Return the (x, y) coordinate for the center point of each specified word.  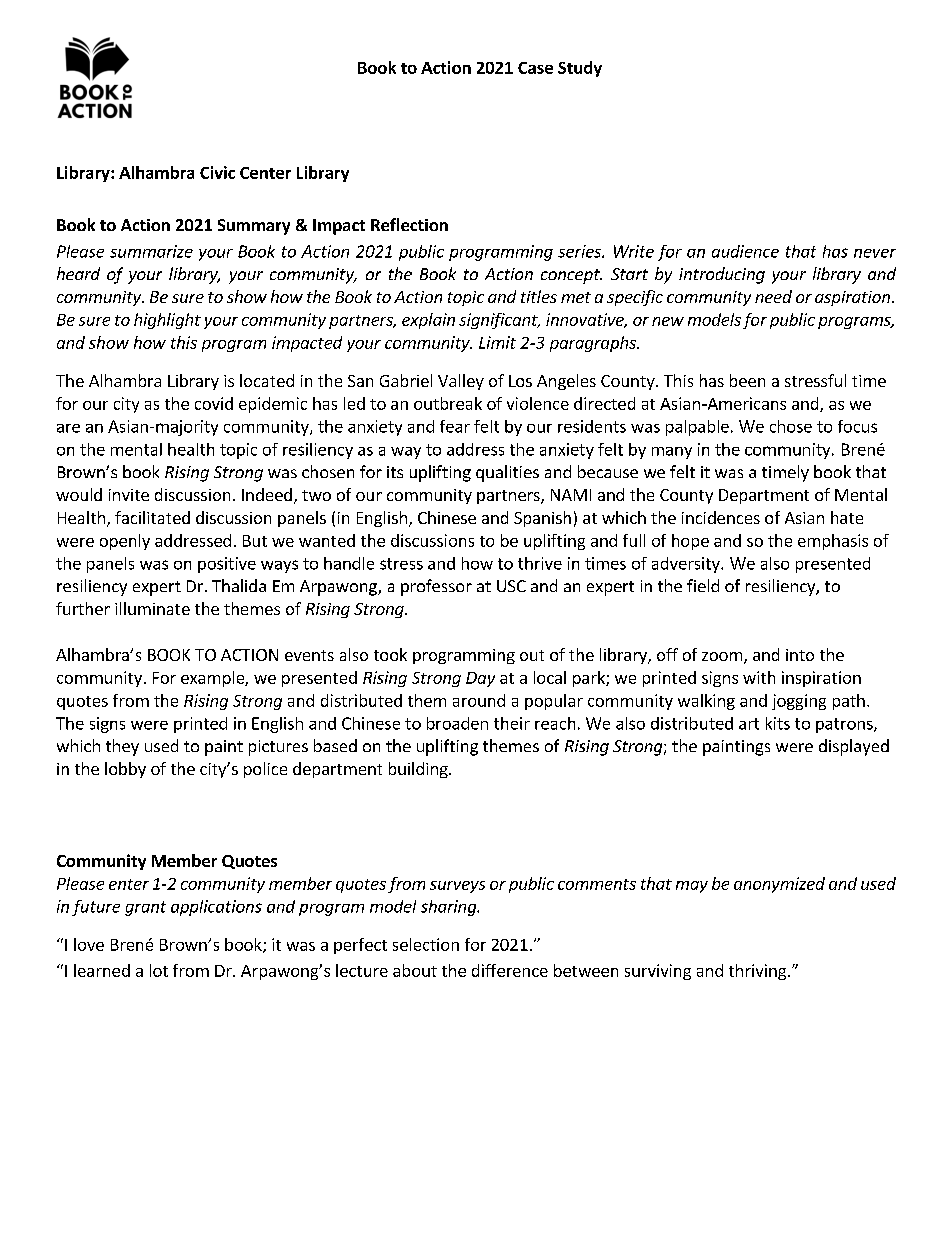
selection (426, 944)
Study (580, 69)
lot (159, 970)
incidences (721, 517)
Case (535, 68)
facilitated (152, 517)
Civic (217, 172)
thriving (759, 972)
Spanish (542, 519)
